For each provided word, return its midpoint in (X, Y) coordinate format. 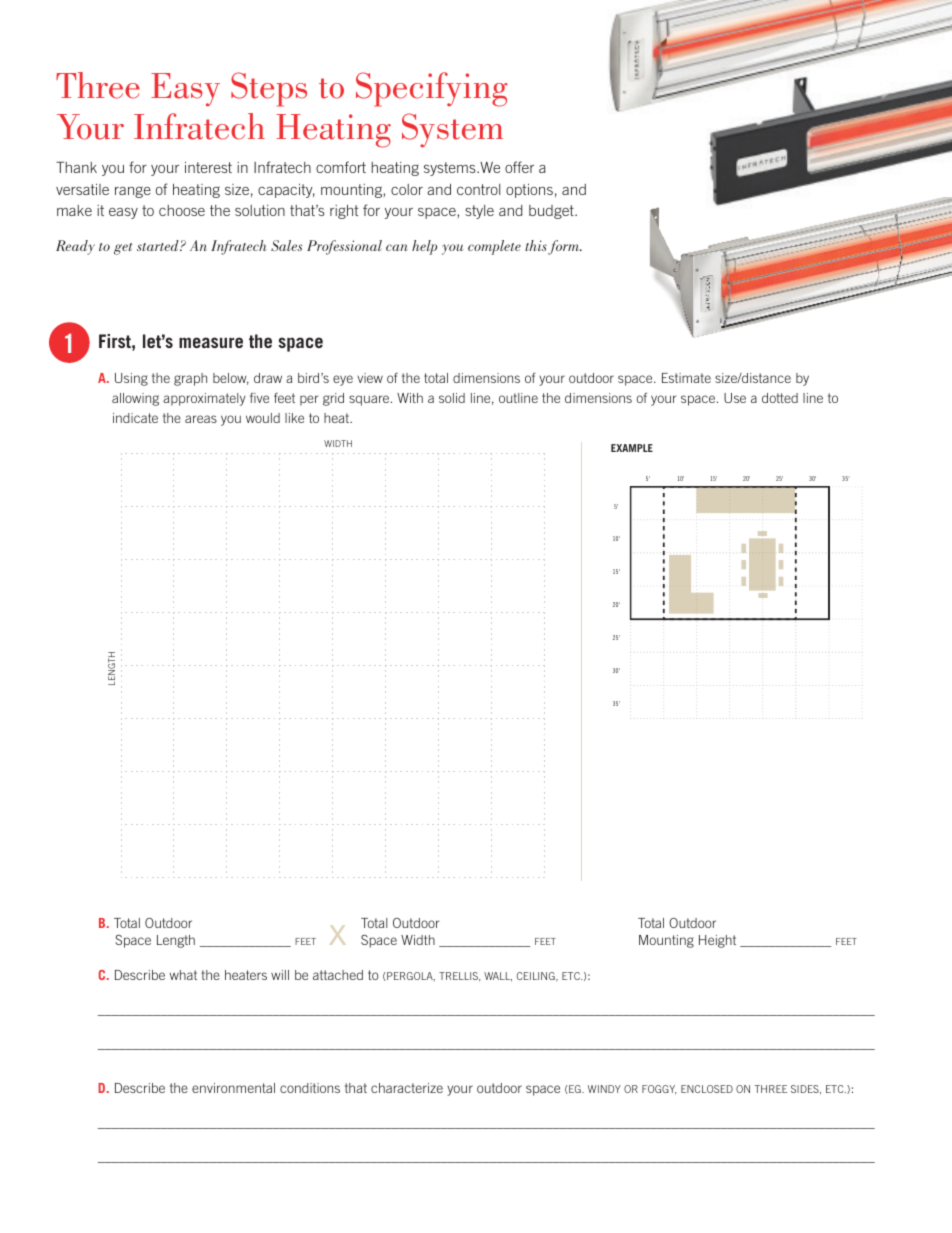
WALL (498, 977)
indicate (135, 418)
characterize (407, 1088)
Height (717, 941)
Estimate (686, 378)
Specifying (432, 89)
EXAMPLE (632, 448)
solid (452, 398)
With (410, 398)
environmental (233, 1088)
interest (208, 167)
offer (519, 167)
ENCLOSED (707, 1089)
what (183, 975)
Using (131, 379)
